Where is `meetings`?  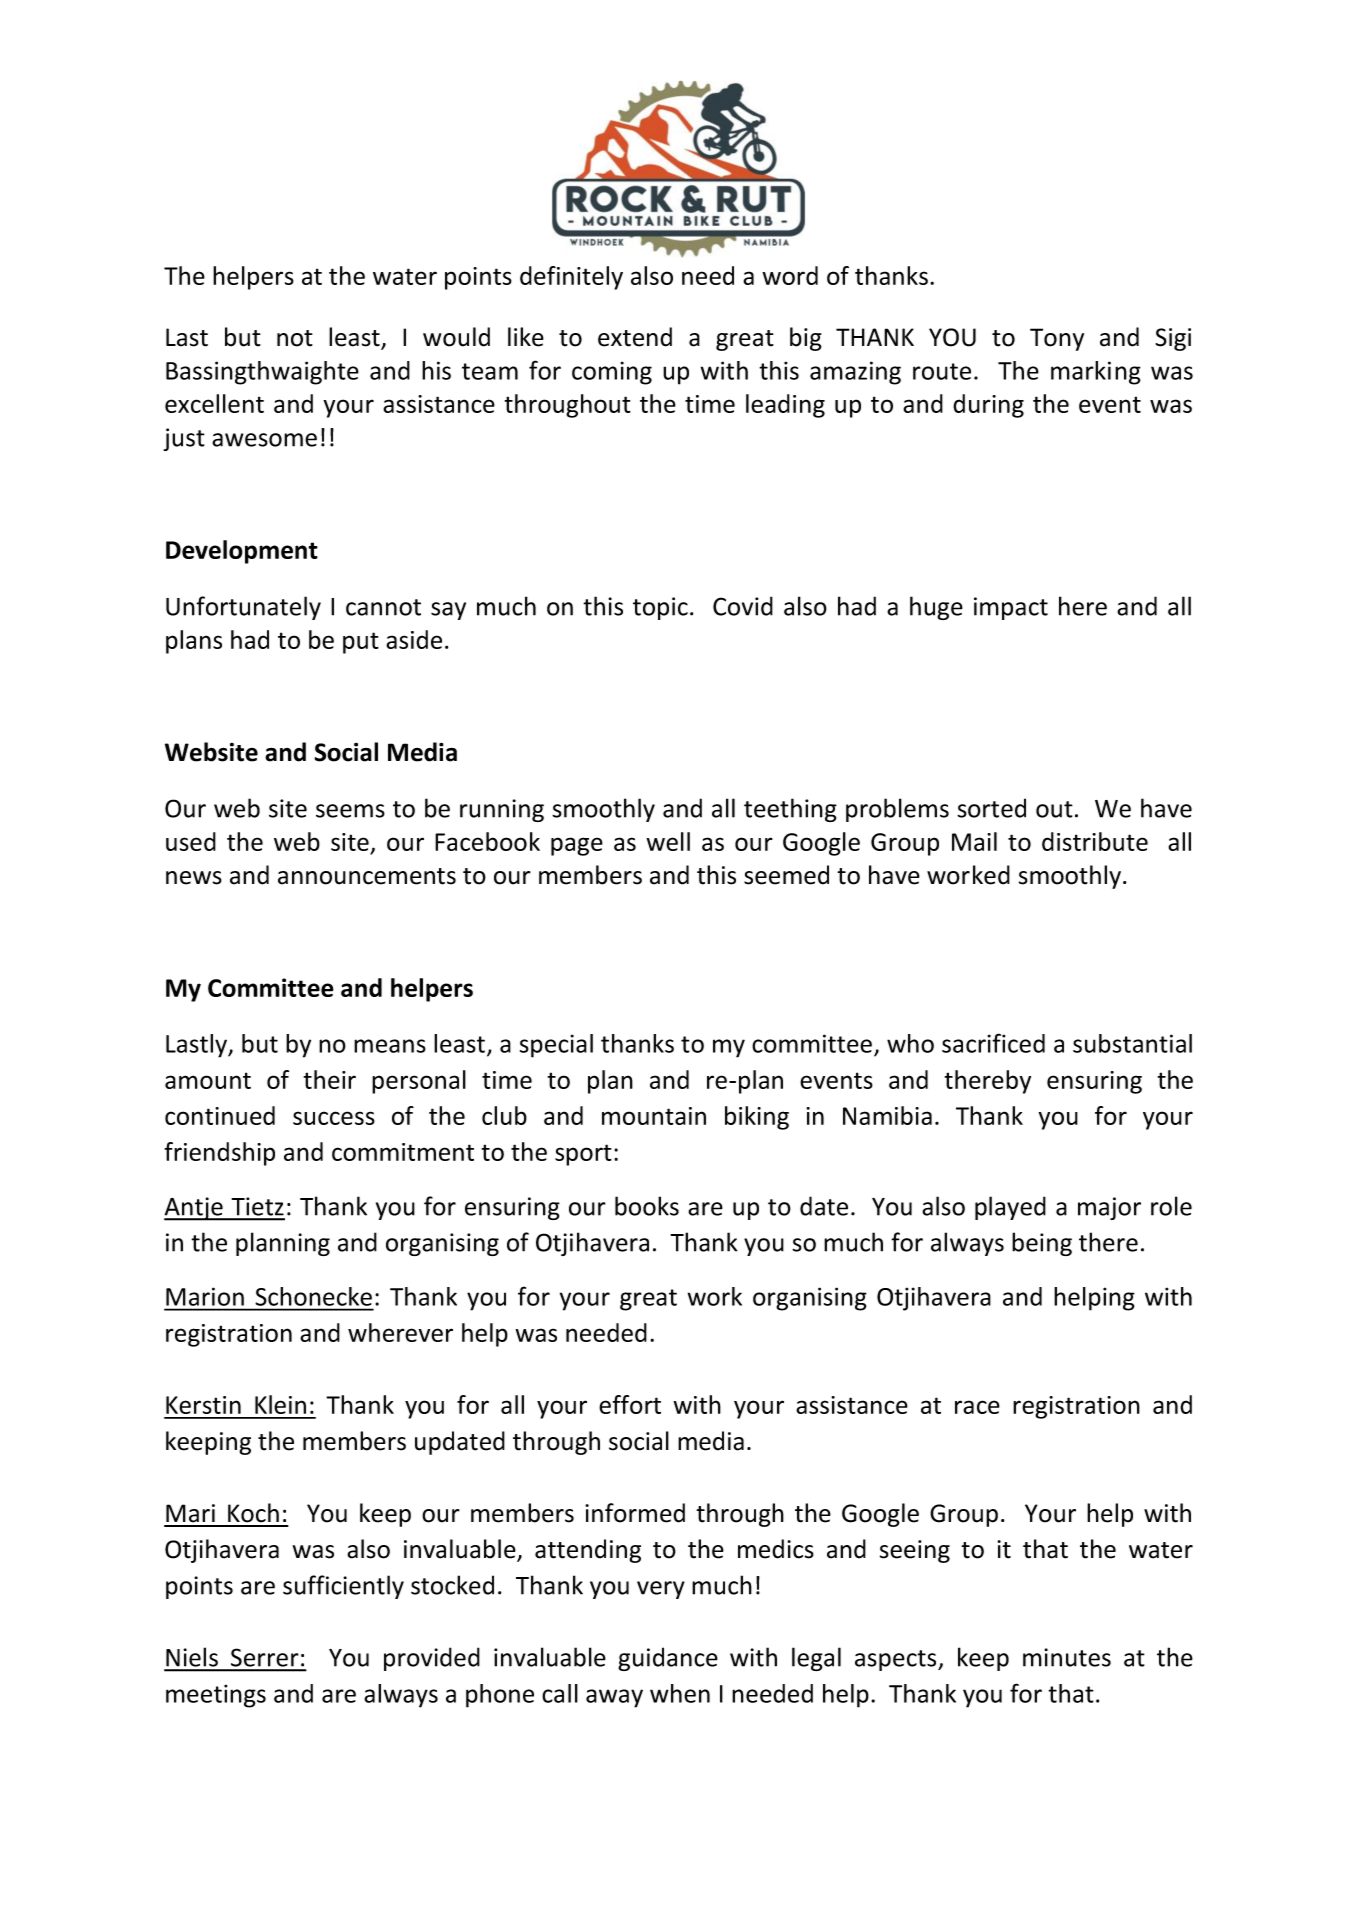
meetings is located at coordinates (216, 1696).
